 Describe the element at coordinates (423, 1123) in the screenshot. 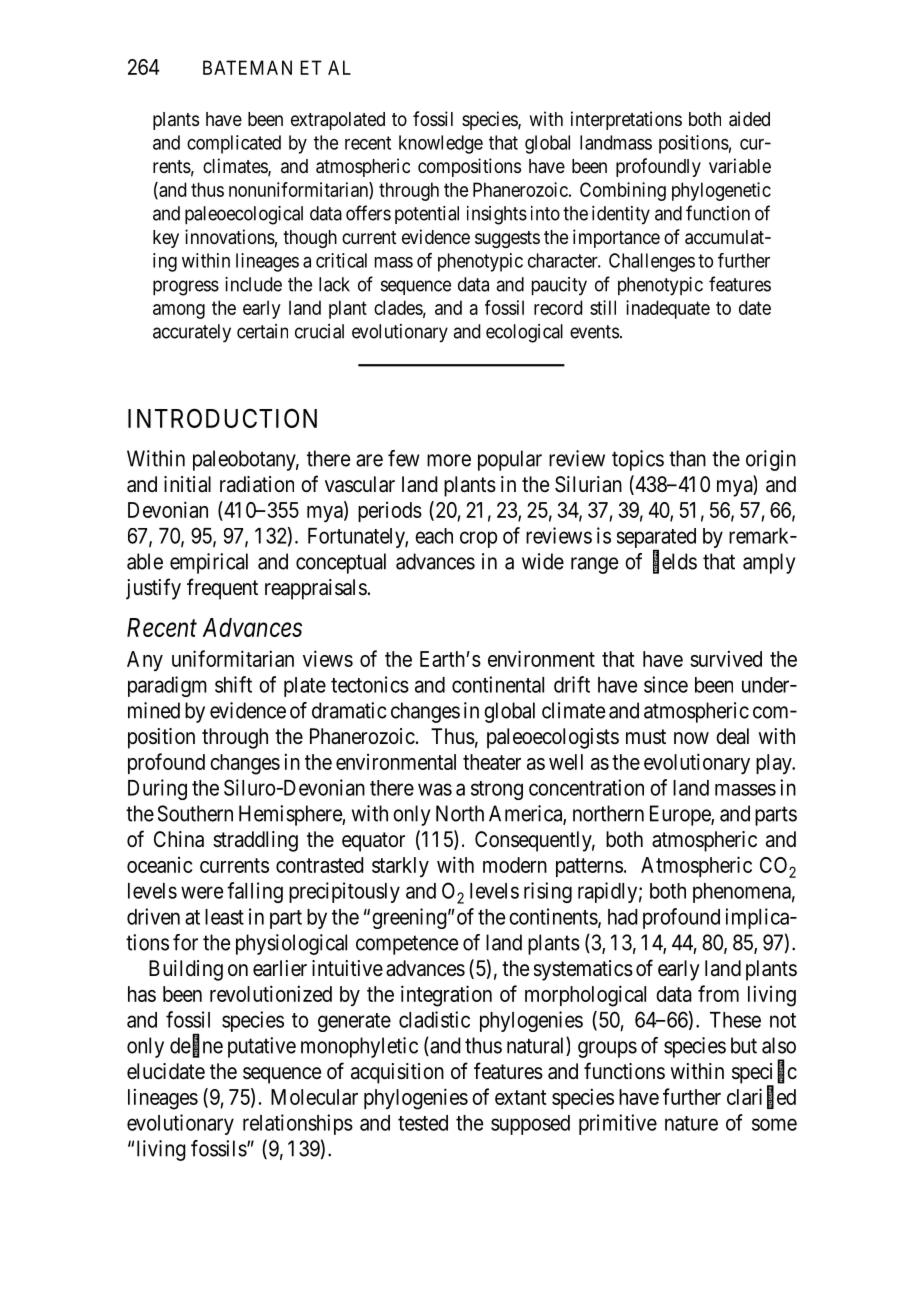

I see `tested` at that location.
